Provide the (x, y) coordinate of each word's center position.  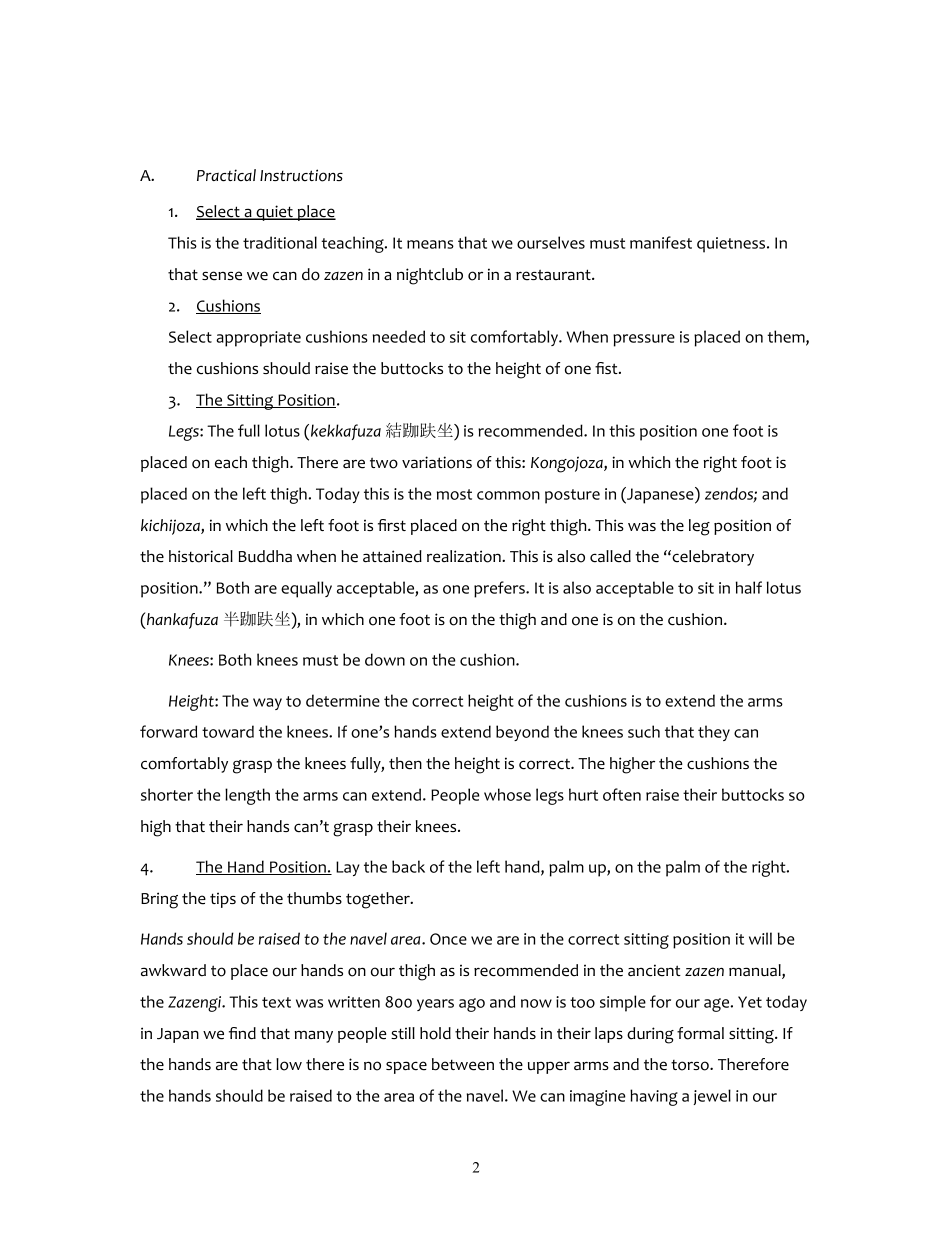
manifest (661, 242)
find (242, 1033)
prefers (500, 589)
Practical (226, 175)
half (749, 587)
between (463, 1064)
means (430, 244)
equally (306, 589)
